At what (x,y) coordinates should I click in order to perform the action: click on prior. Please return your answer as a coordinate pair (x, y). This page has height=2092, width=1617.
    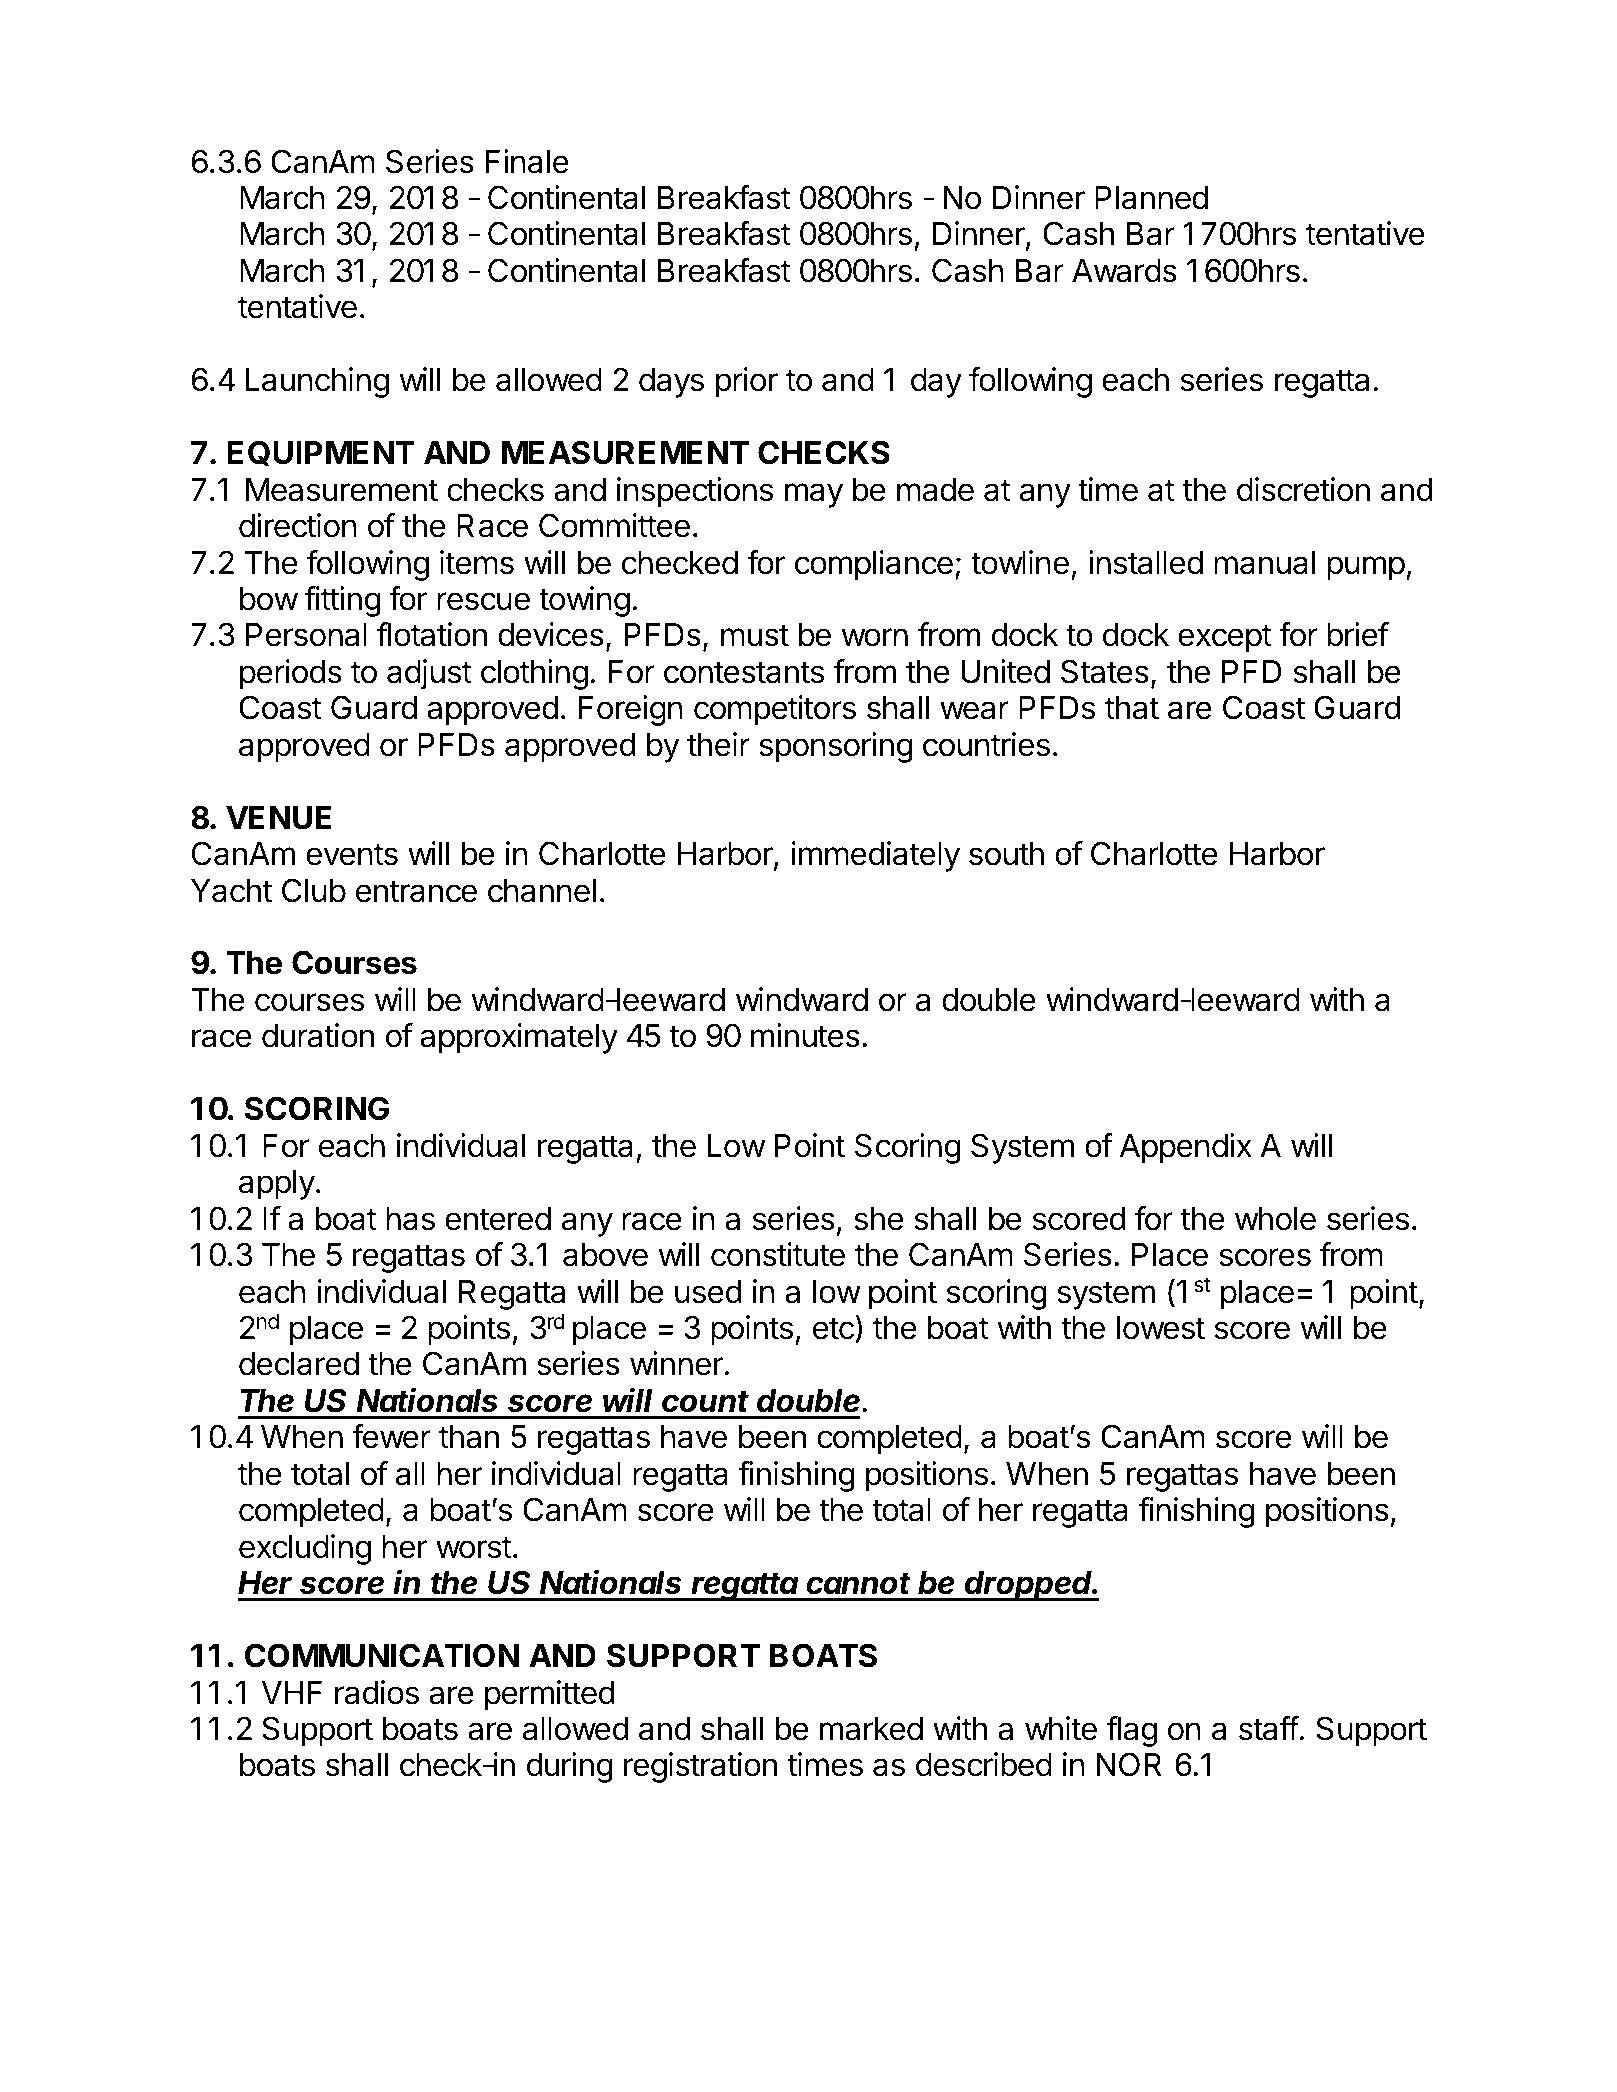
    Looking at the image, I should click on (747, 382).
